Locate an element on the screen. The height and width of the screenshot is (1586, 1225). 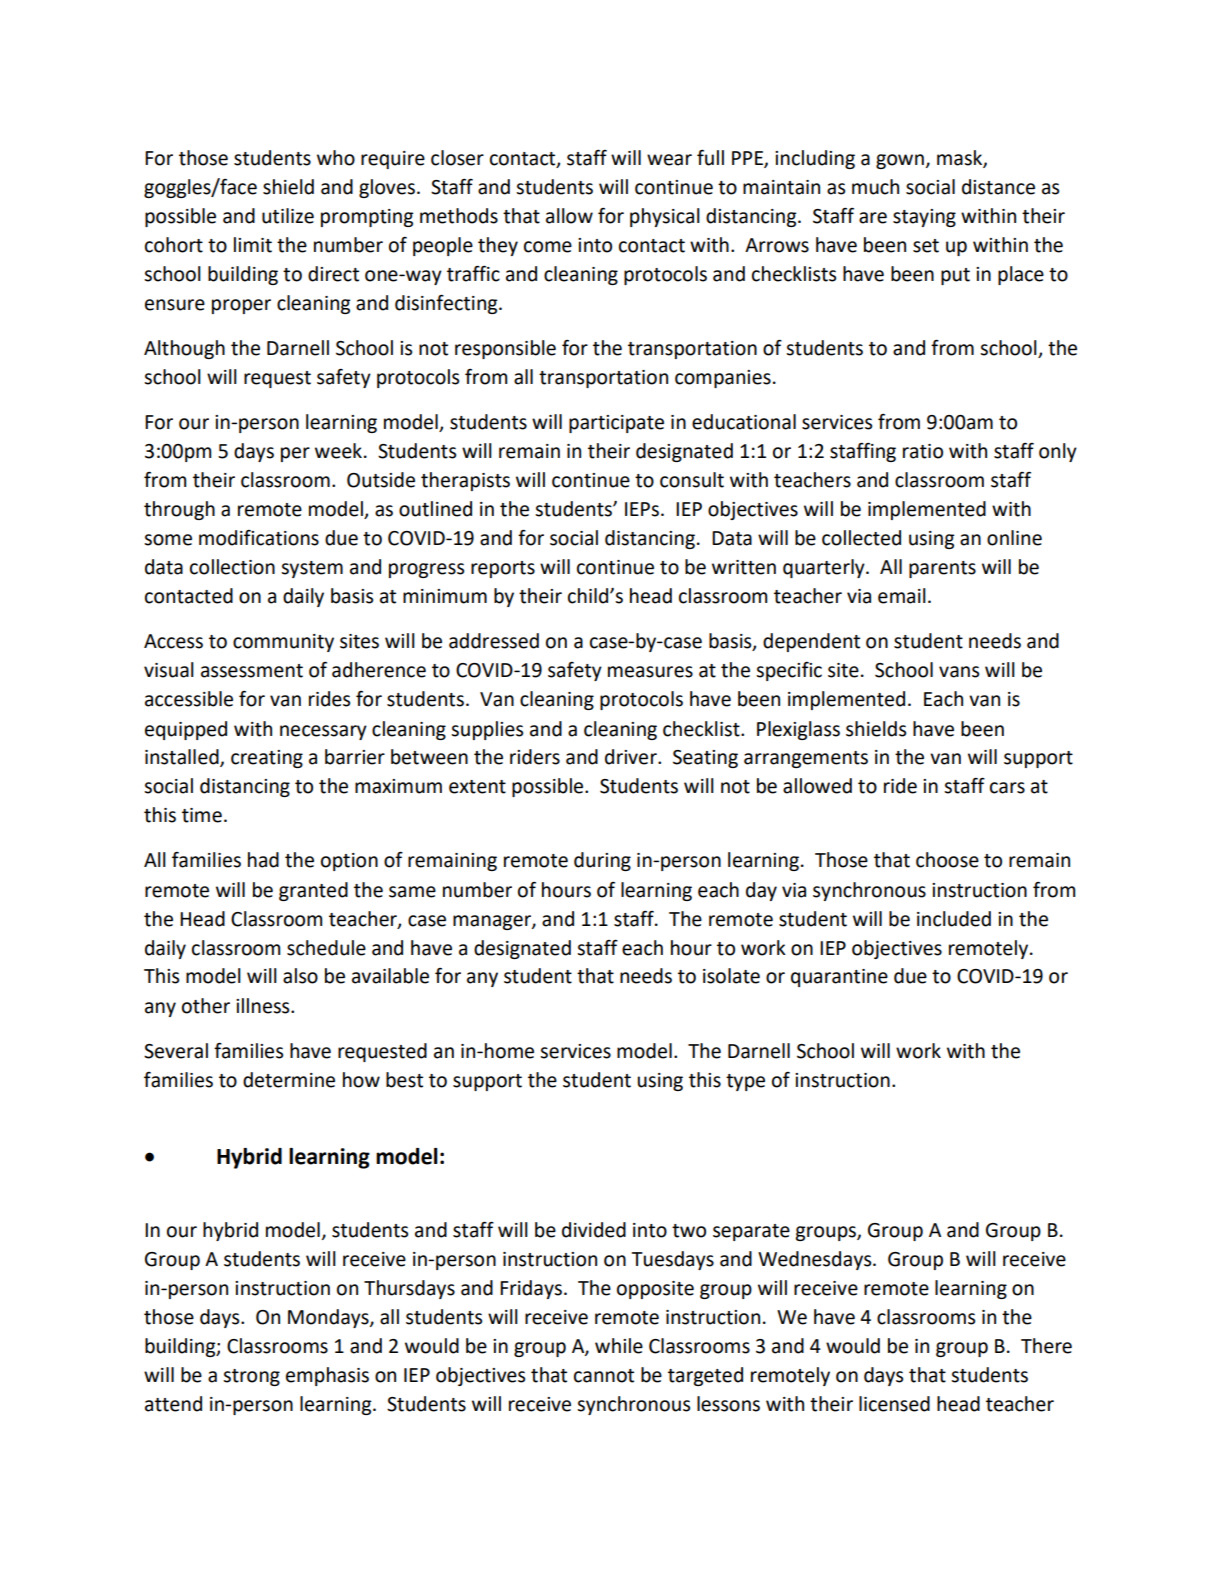
ratio is located at coordinates (923, 451).
